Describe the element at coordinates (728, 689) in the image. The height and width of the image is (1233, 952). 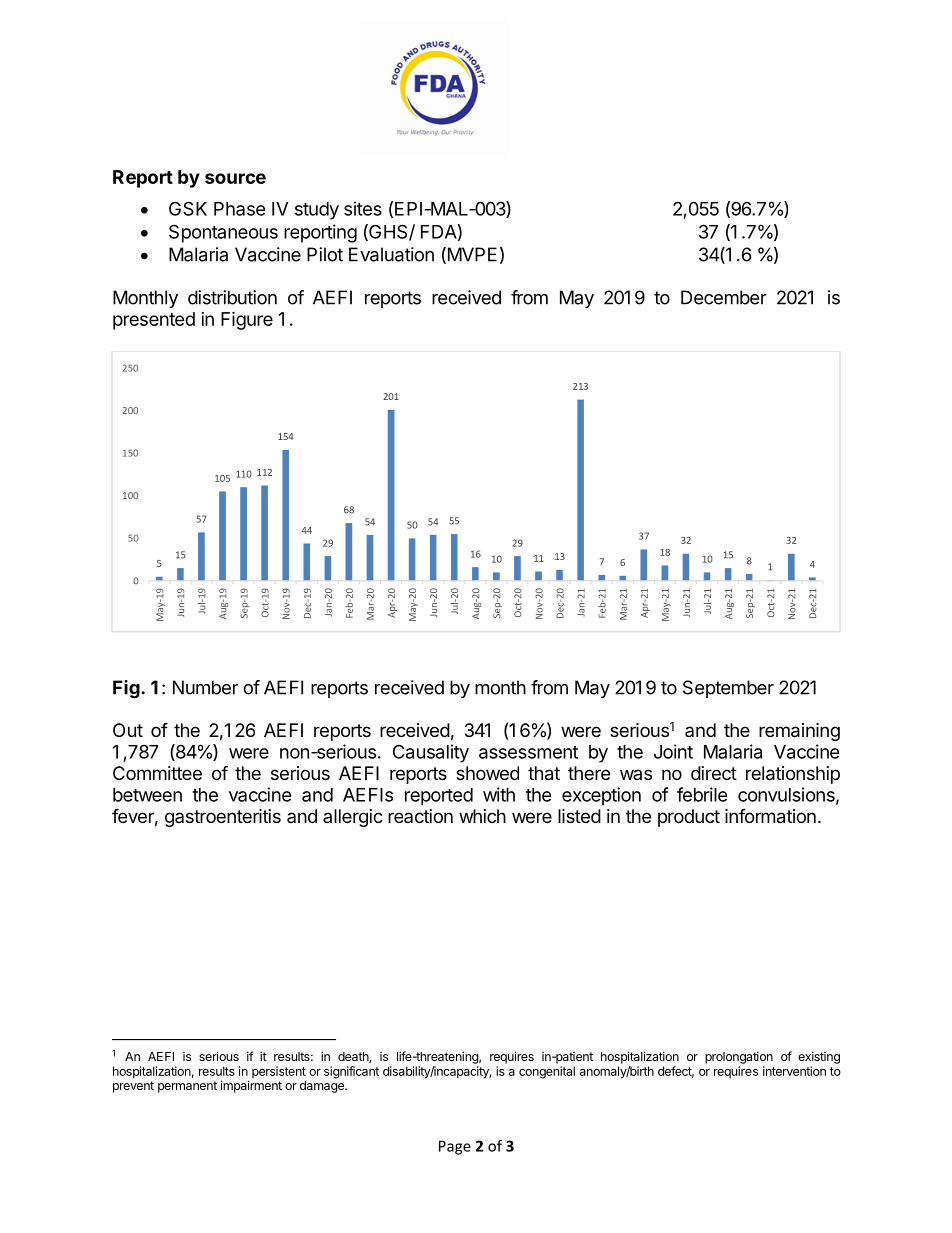
I see `September` at that location.
